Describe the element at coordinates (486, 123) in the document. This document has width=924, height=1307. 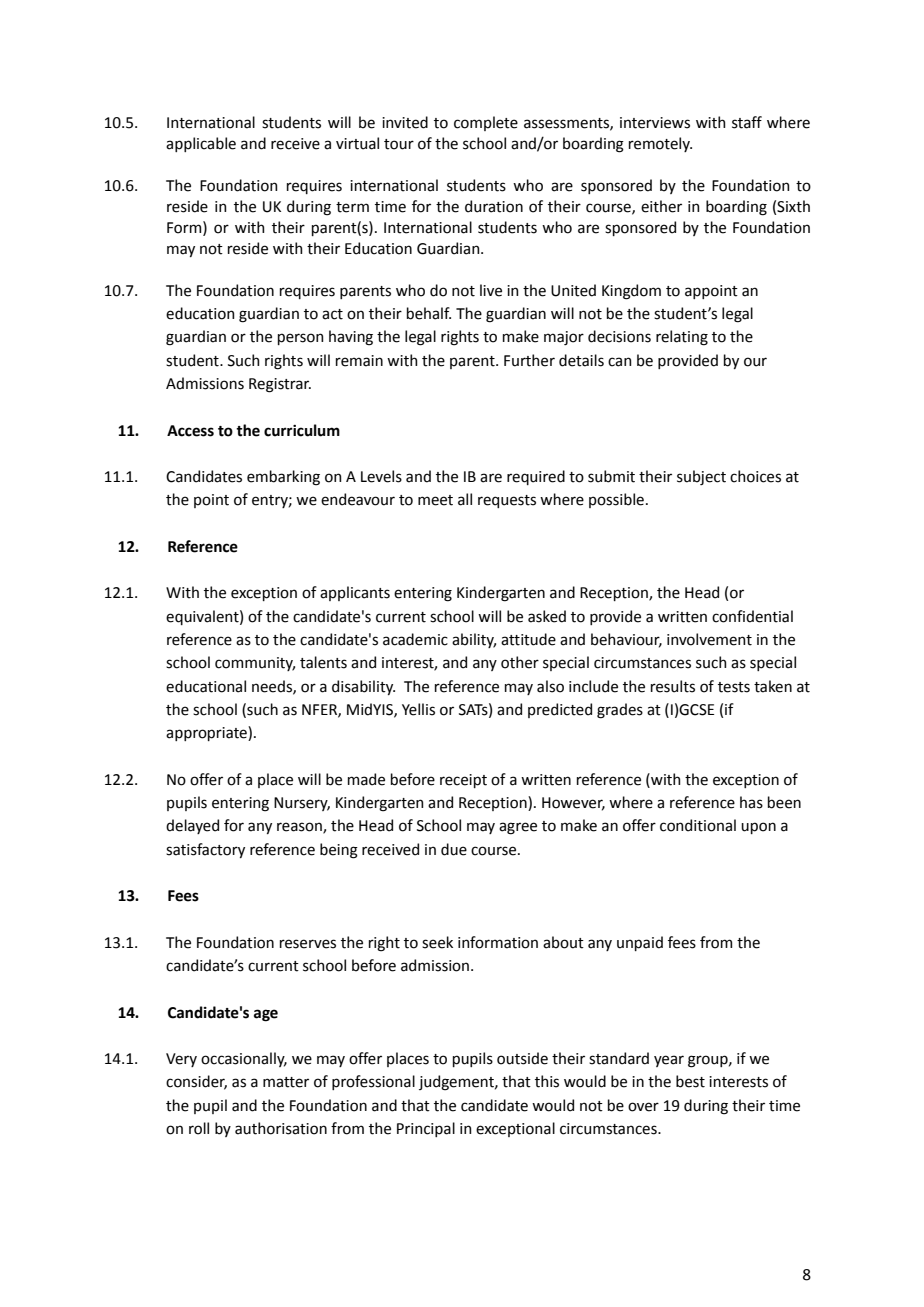
I see `complete` at that location.
